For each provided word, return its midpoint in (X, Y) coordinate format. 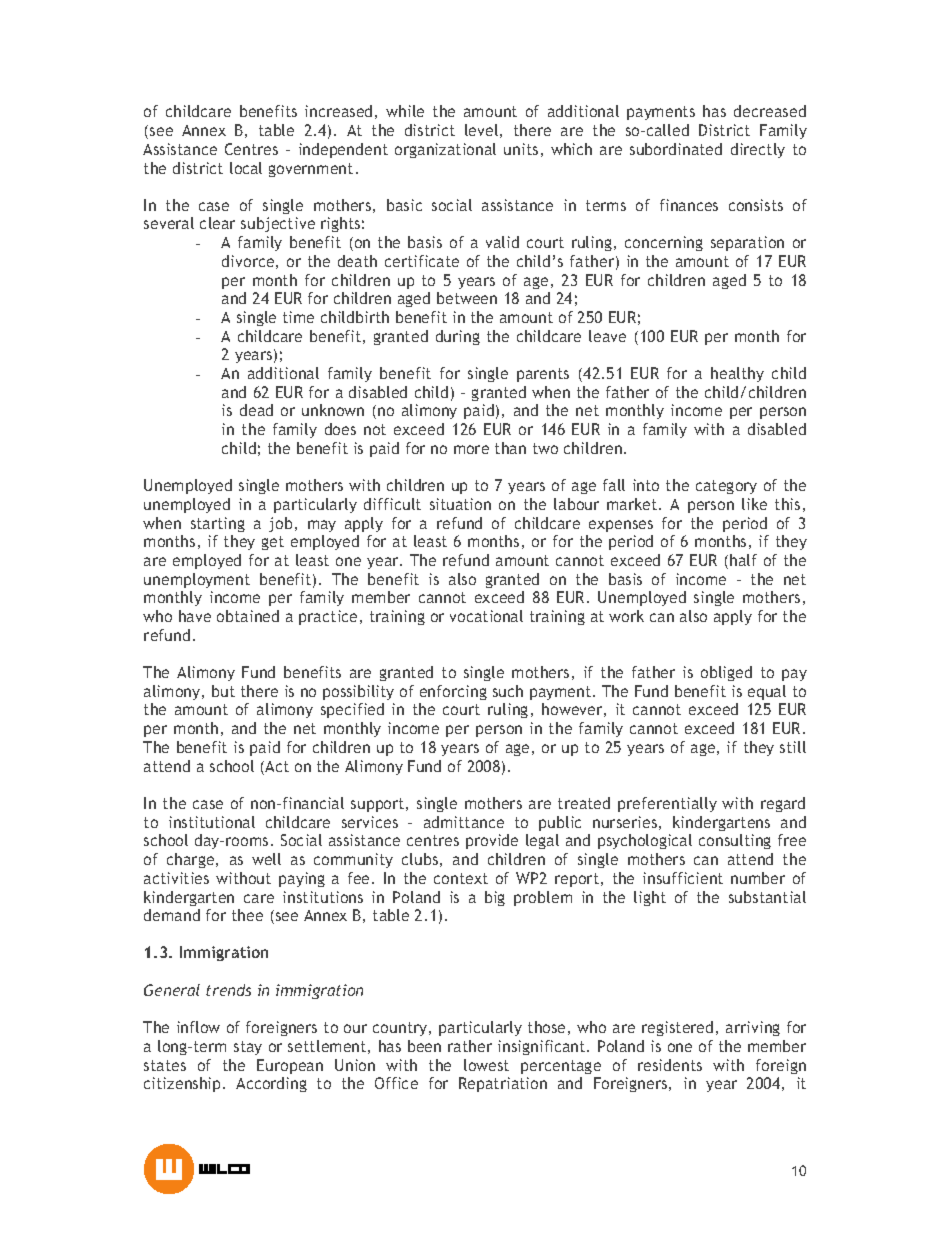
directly (758, 150)
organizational (445, 150)
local (246, 168)
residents (670, 1065)
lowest (486, 1065)
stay (248, 1048)
